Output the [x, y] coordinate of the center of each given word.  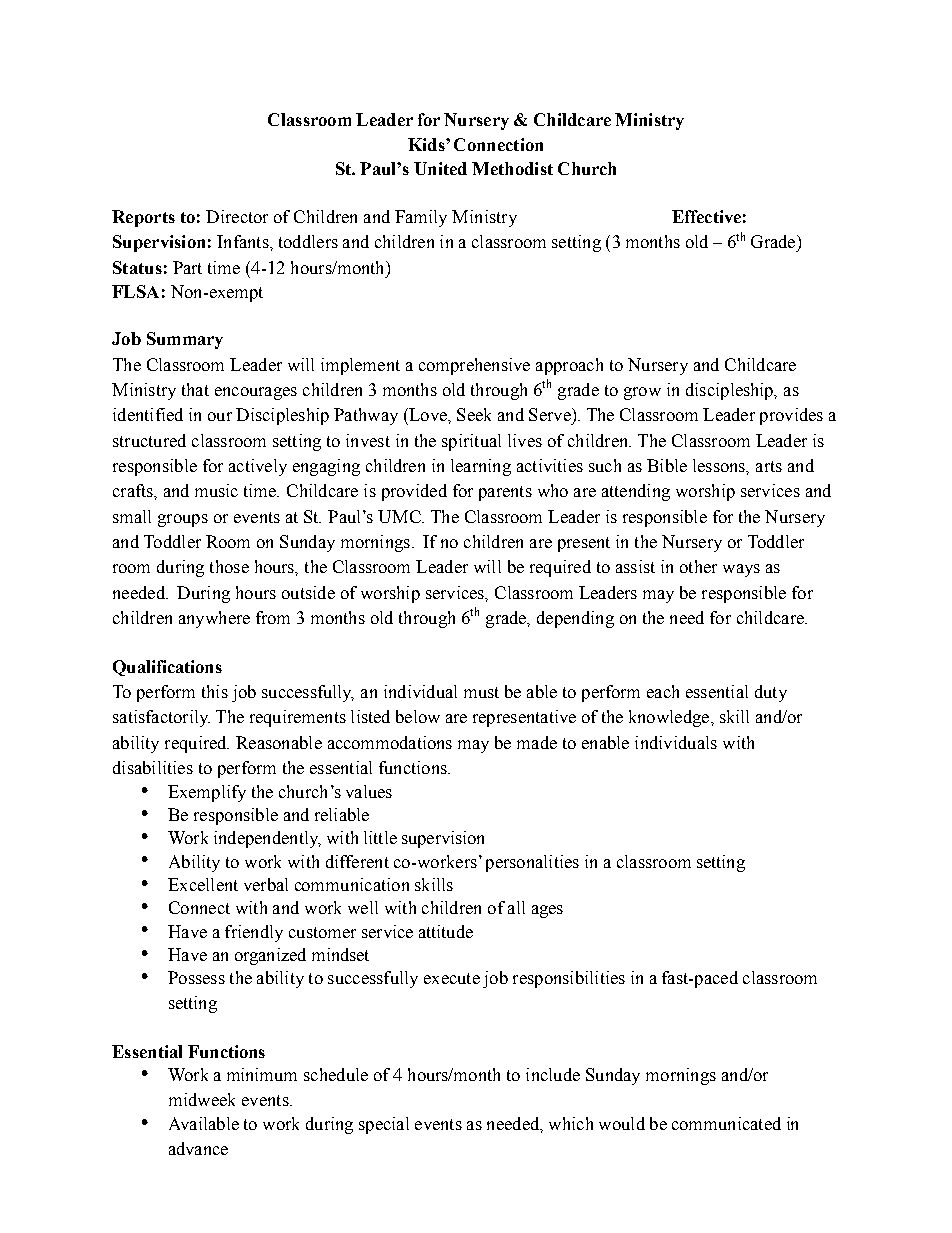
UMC [400, 516]
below [418, 716]
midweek [202, 1099]
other [698, 566]
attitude [446, 931]
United [440, 168]
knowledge [670, 718]
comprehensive [474, 366]
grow [642, 393]
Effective [706, 216]
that [195, 389]
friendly [254, 933]
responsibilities [569, 979]
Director [237, 216]
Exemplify [207, 793]
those [229, 566]
